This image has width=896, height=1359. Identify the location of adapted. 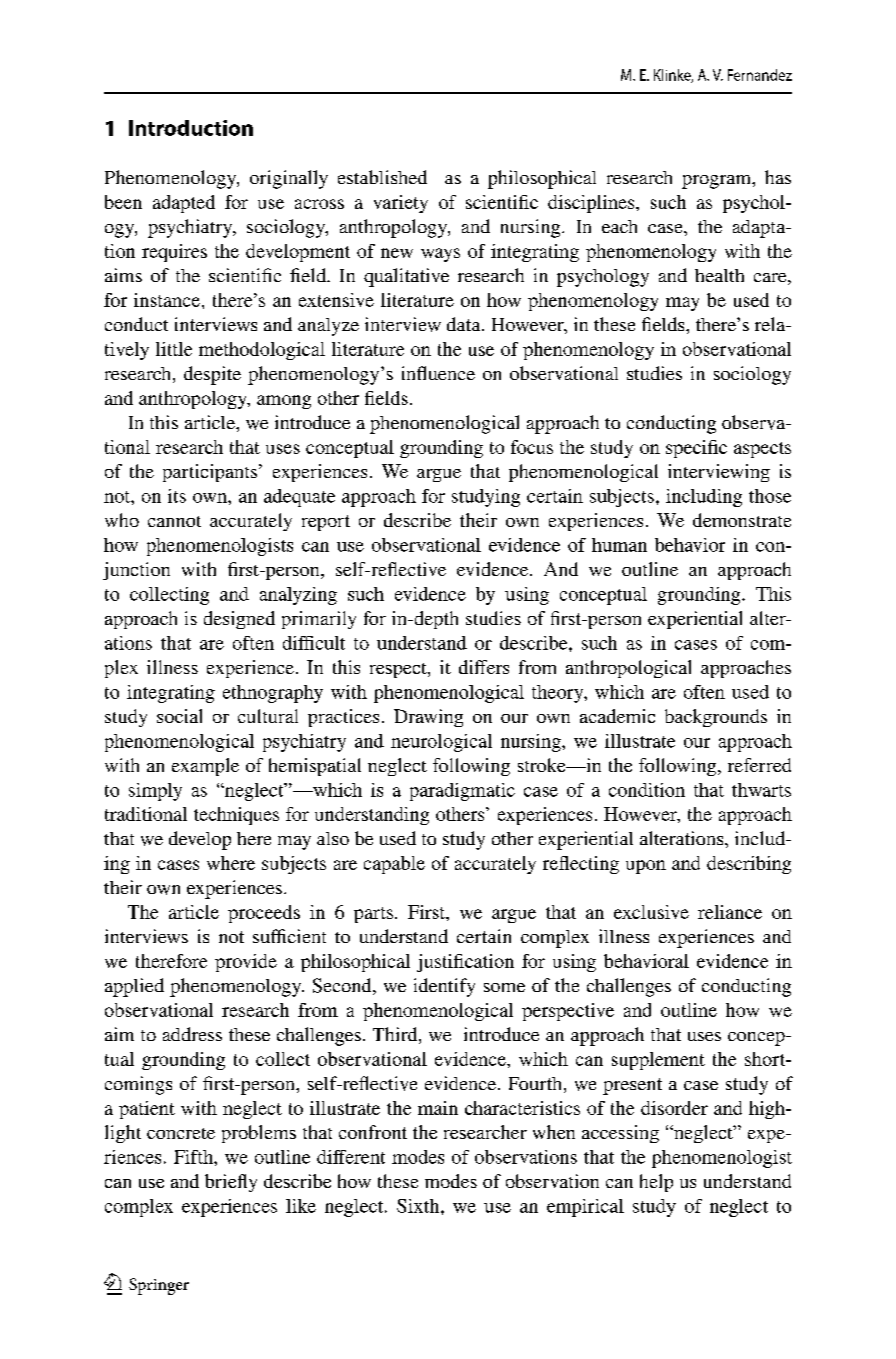
(184, 204).
